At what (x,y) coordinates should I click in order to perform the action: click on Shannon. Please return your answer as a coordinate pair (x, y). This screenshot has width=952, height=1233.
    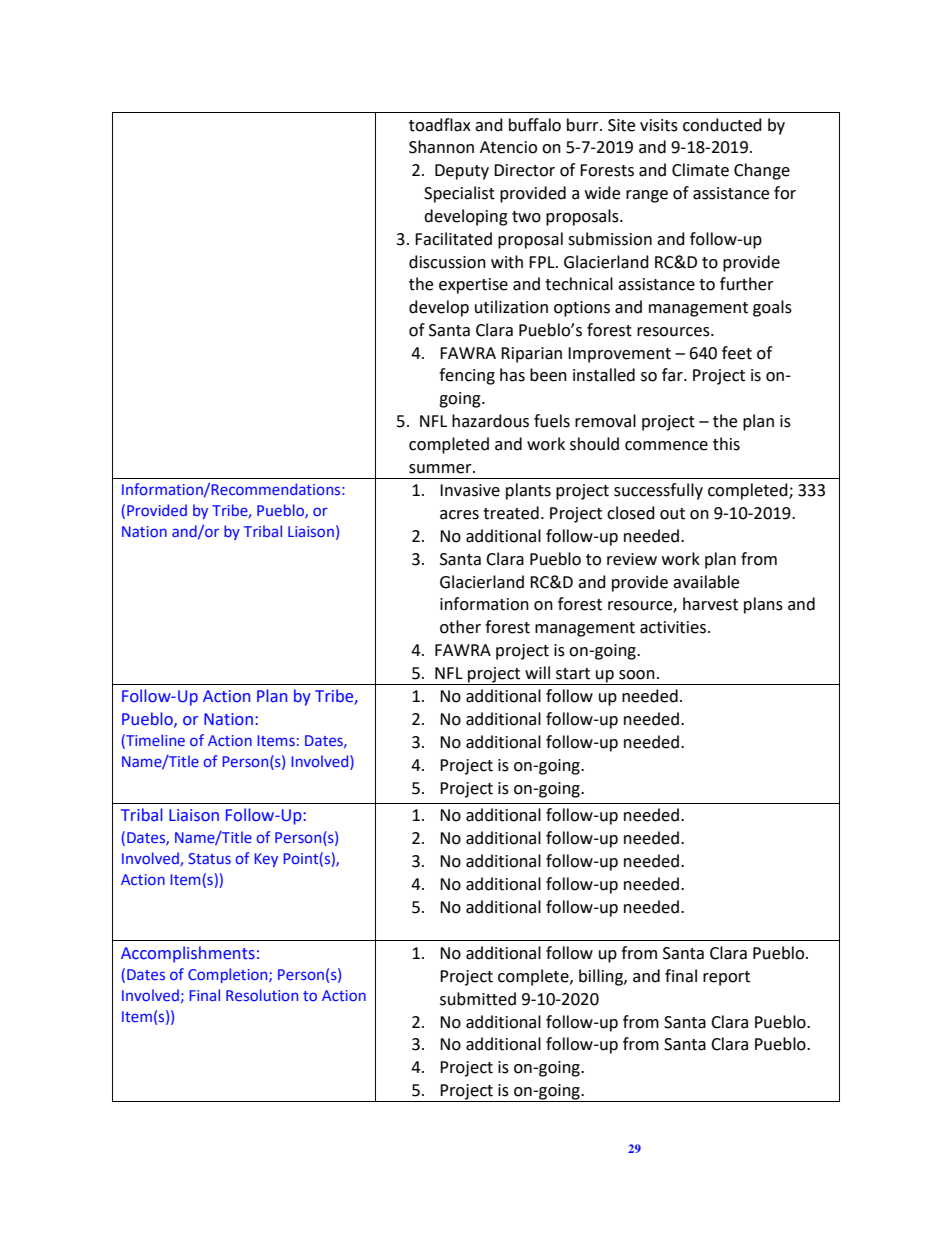
    Looking at the image, I should click on (441, 147).
